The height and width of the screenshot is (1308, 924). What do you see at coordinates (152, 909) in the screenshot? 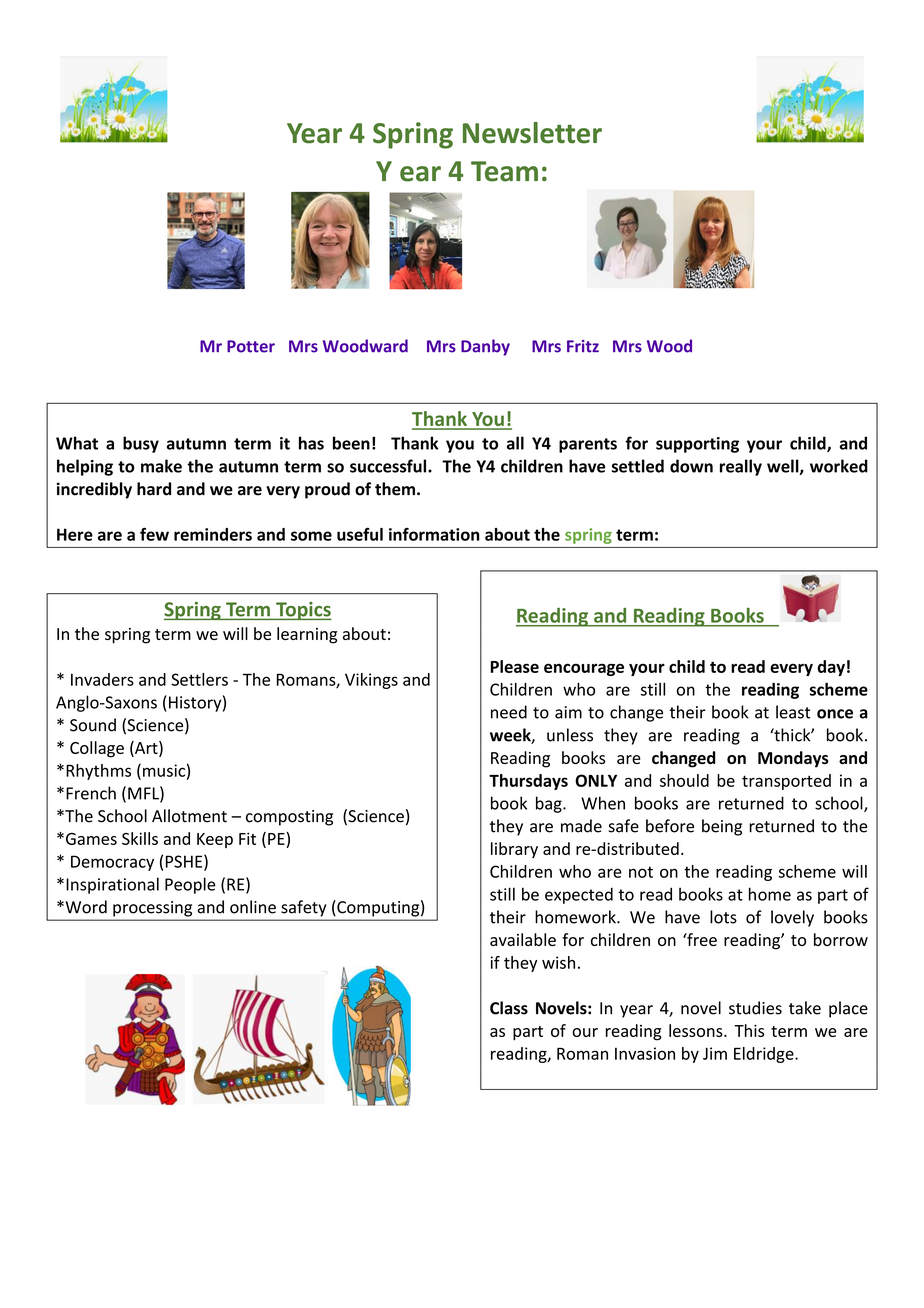
I see `processing` at bounding box center [152, 909].
